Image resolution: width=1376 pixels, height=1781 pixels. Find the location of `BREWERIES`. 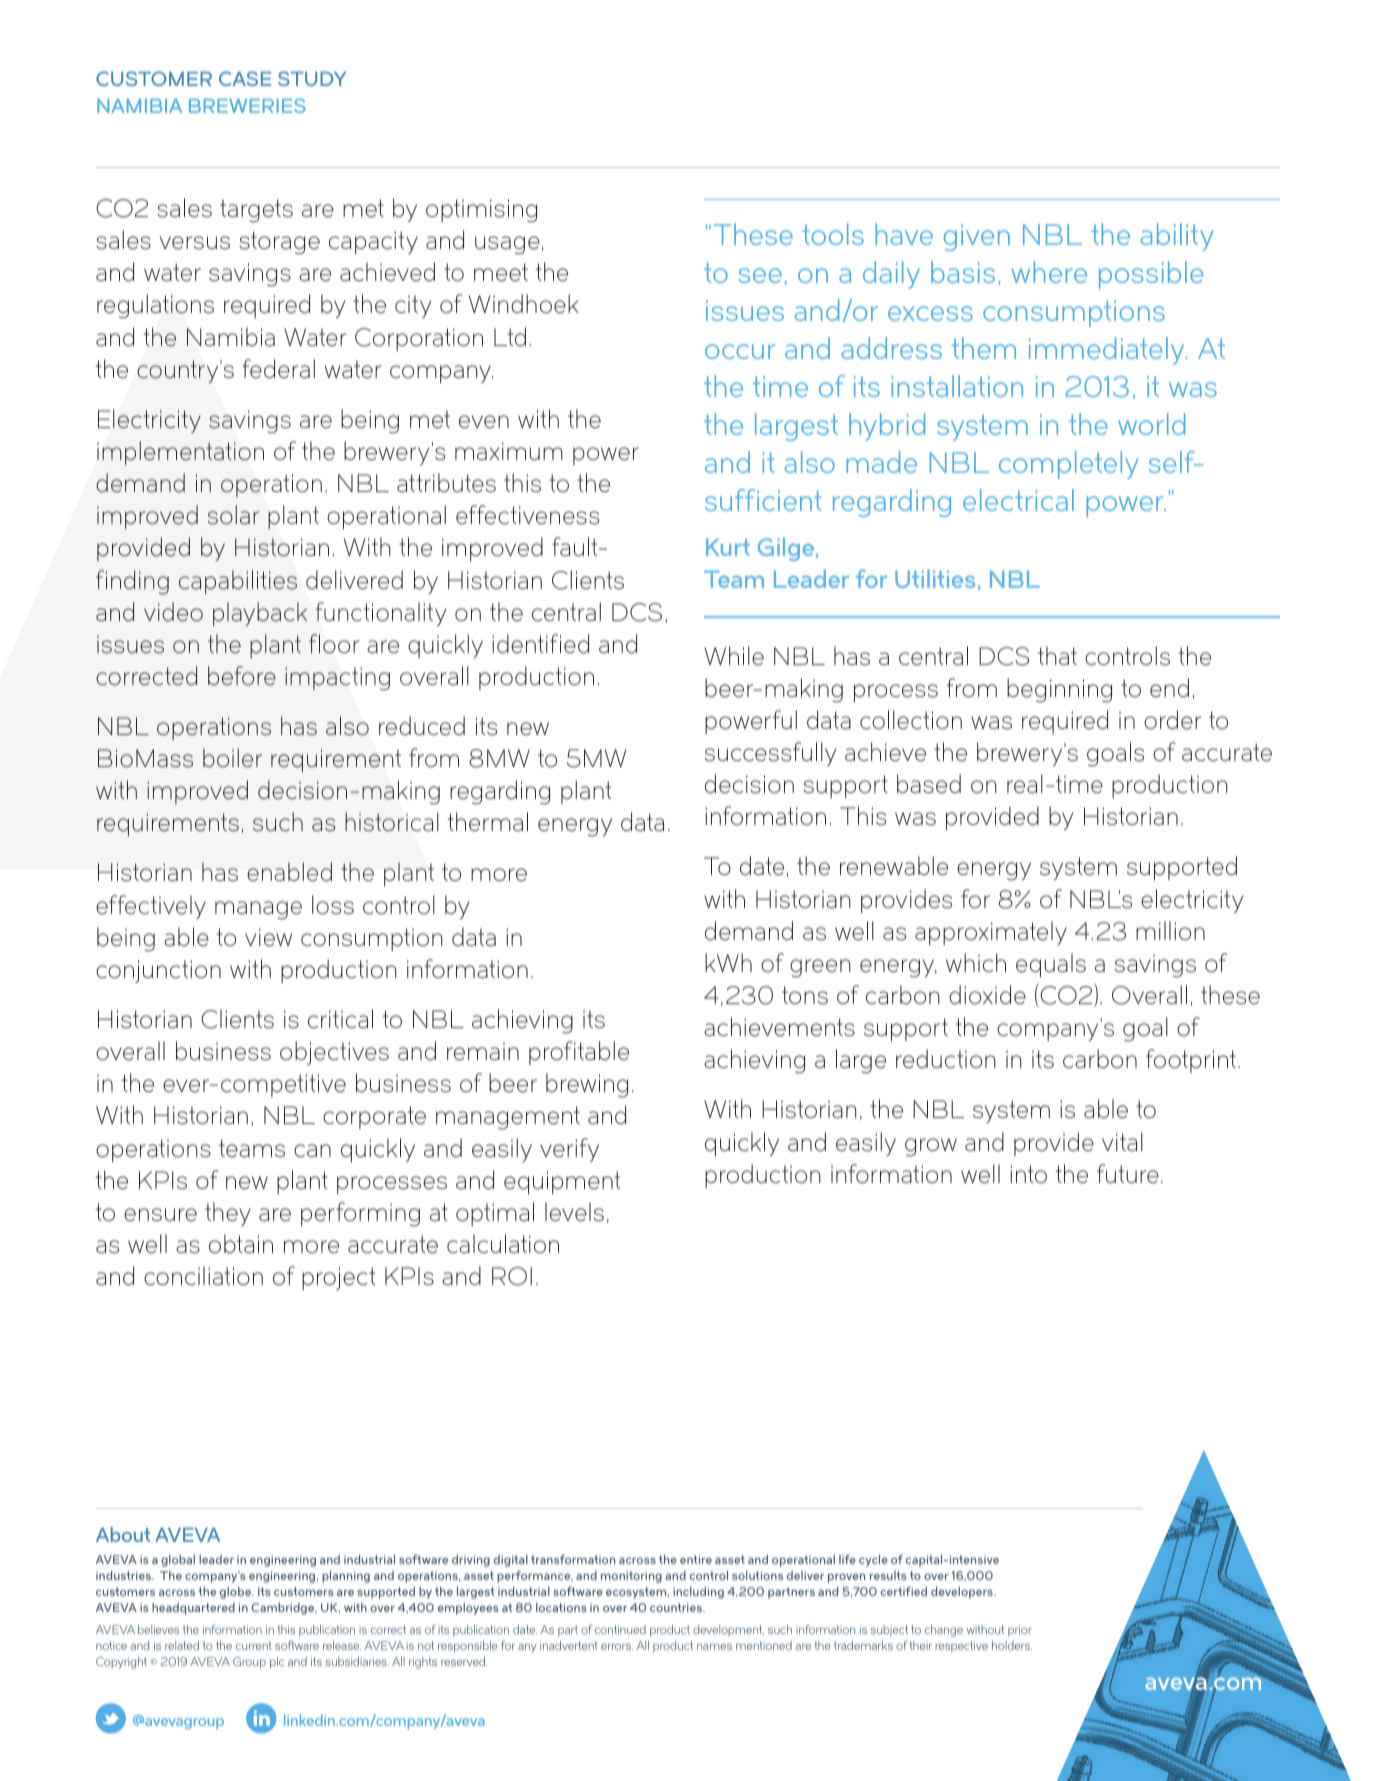

BREWERIES is located at coordinates (247, 105).
